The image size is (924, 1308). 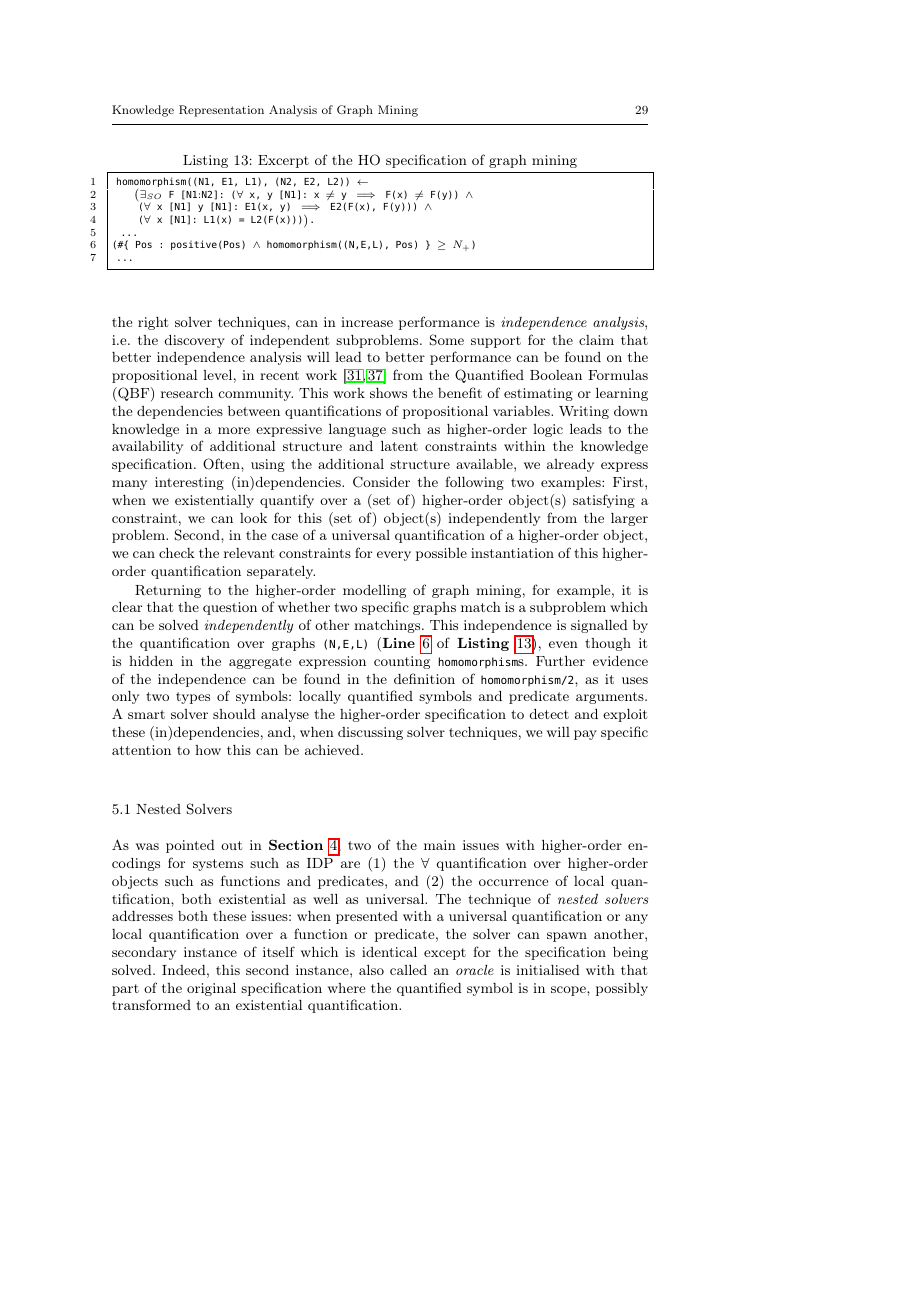 I want to click on claim, so click(x=596, y=340).
